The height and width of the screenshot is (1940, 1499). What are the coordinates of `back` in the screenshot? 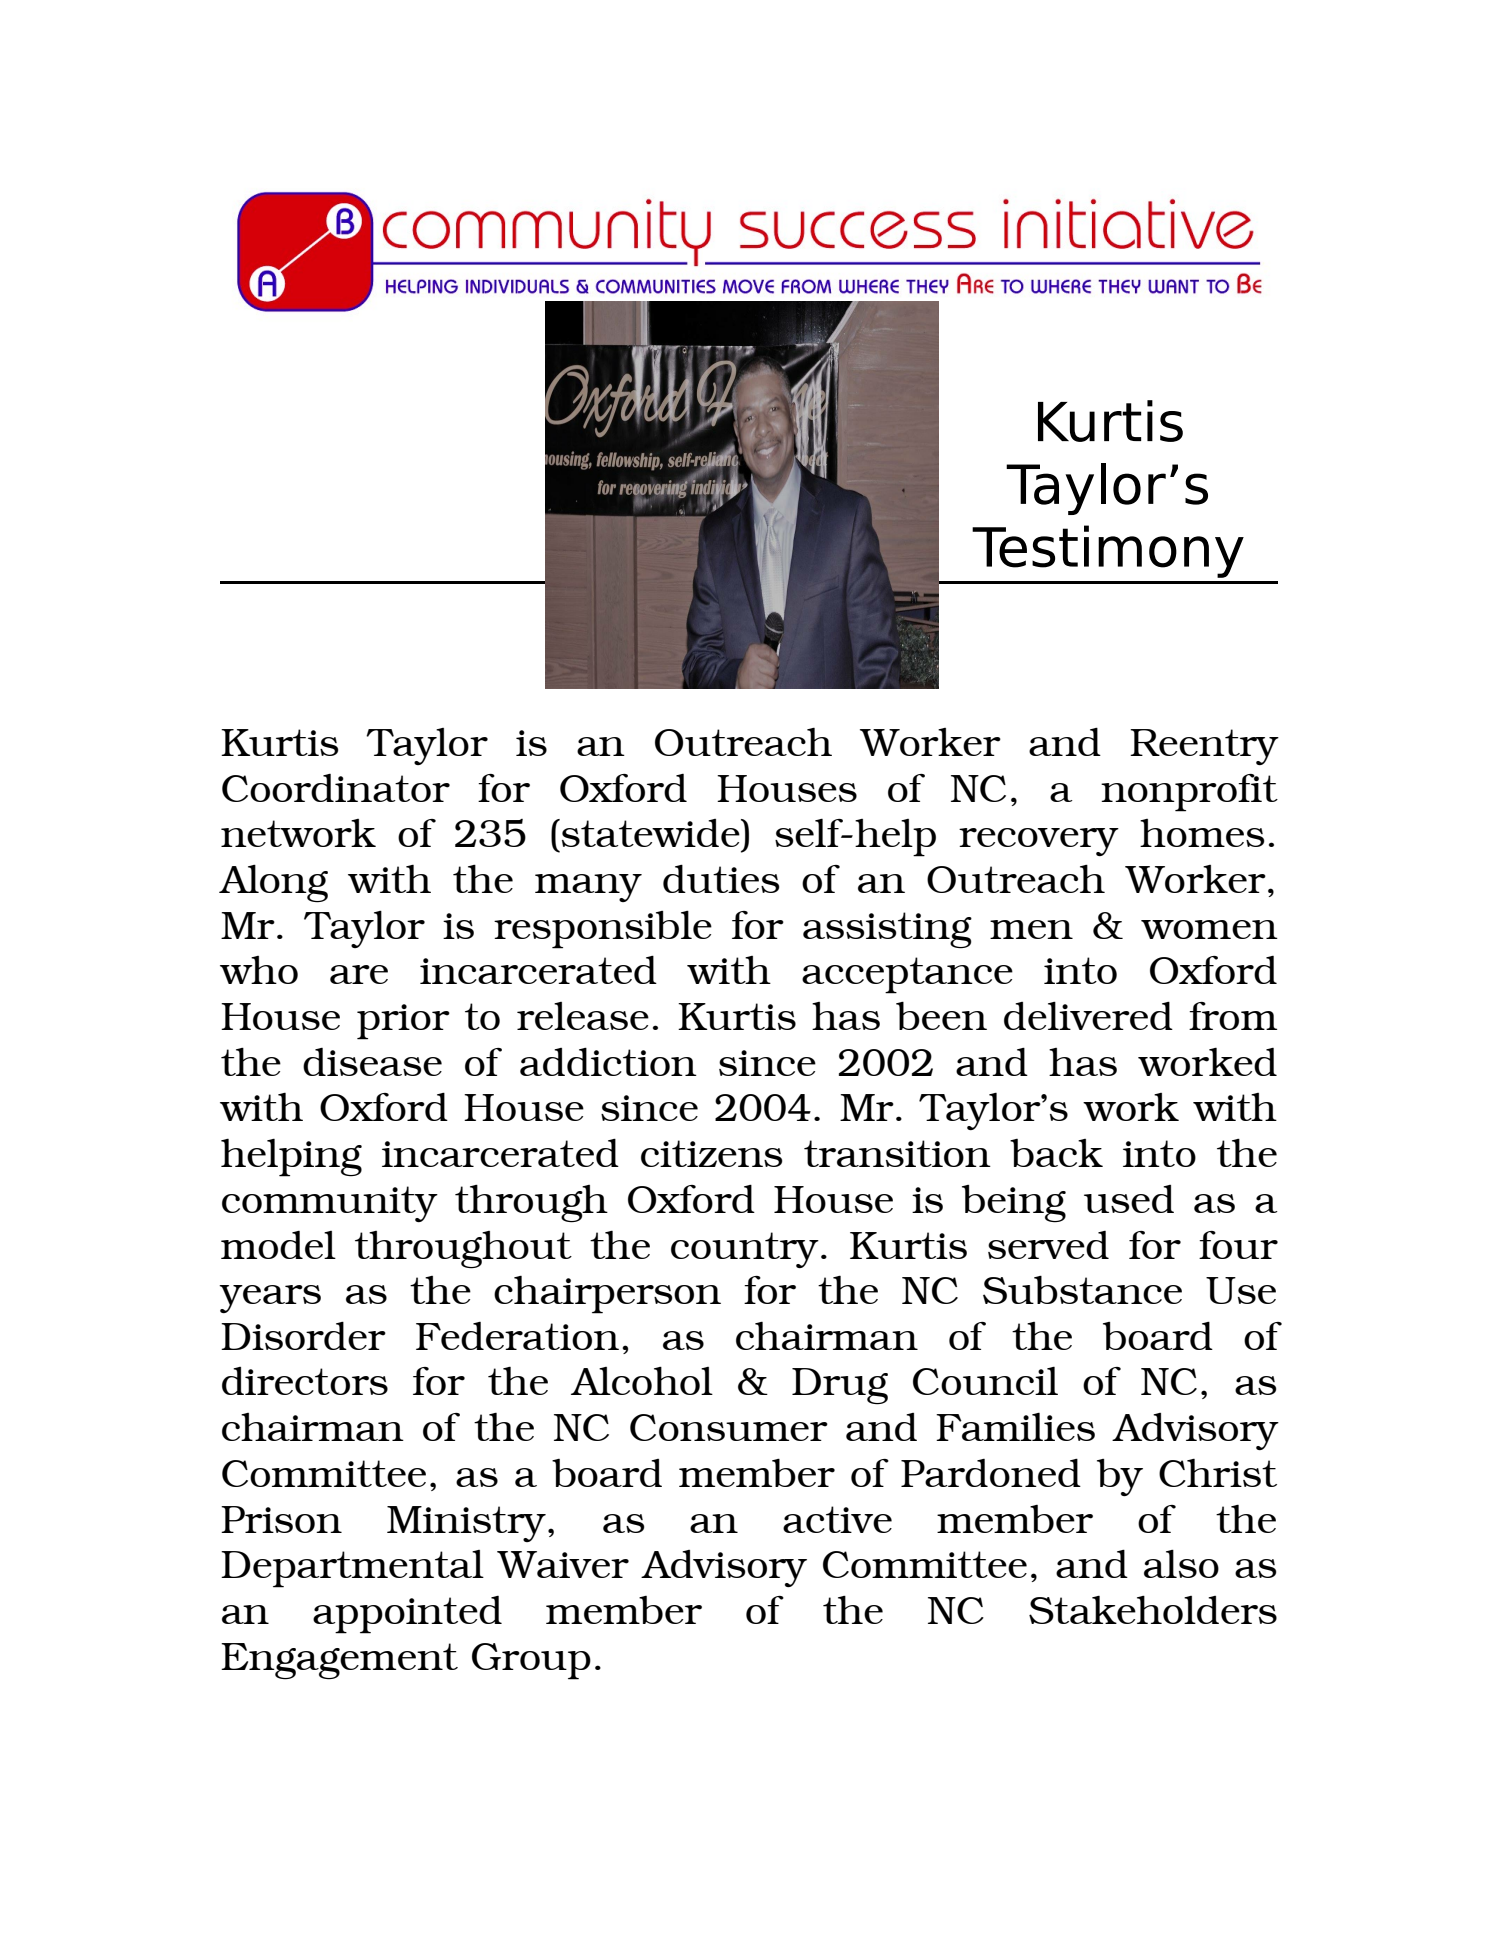 It's located at (1056, 1153).
